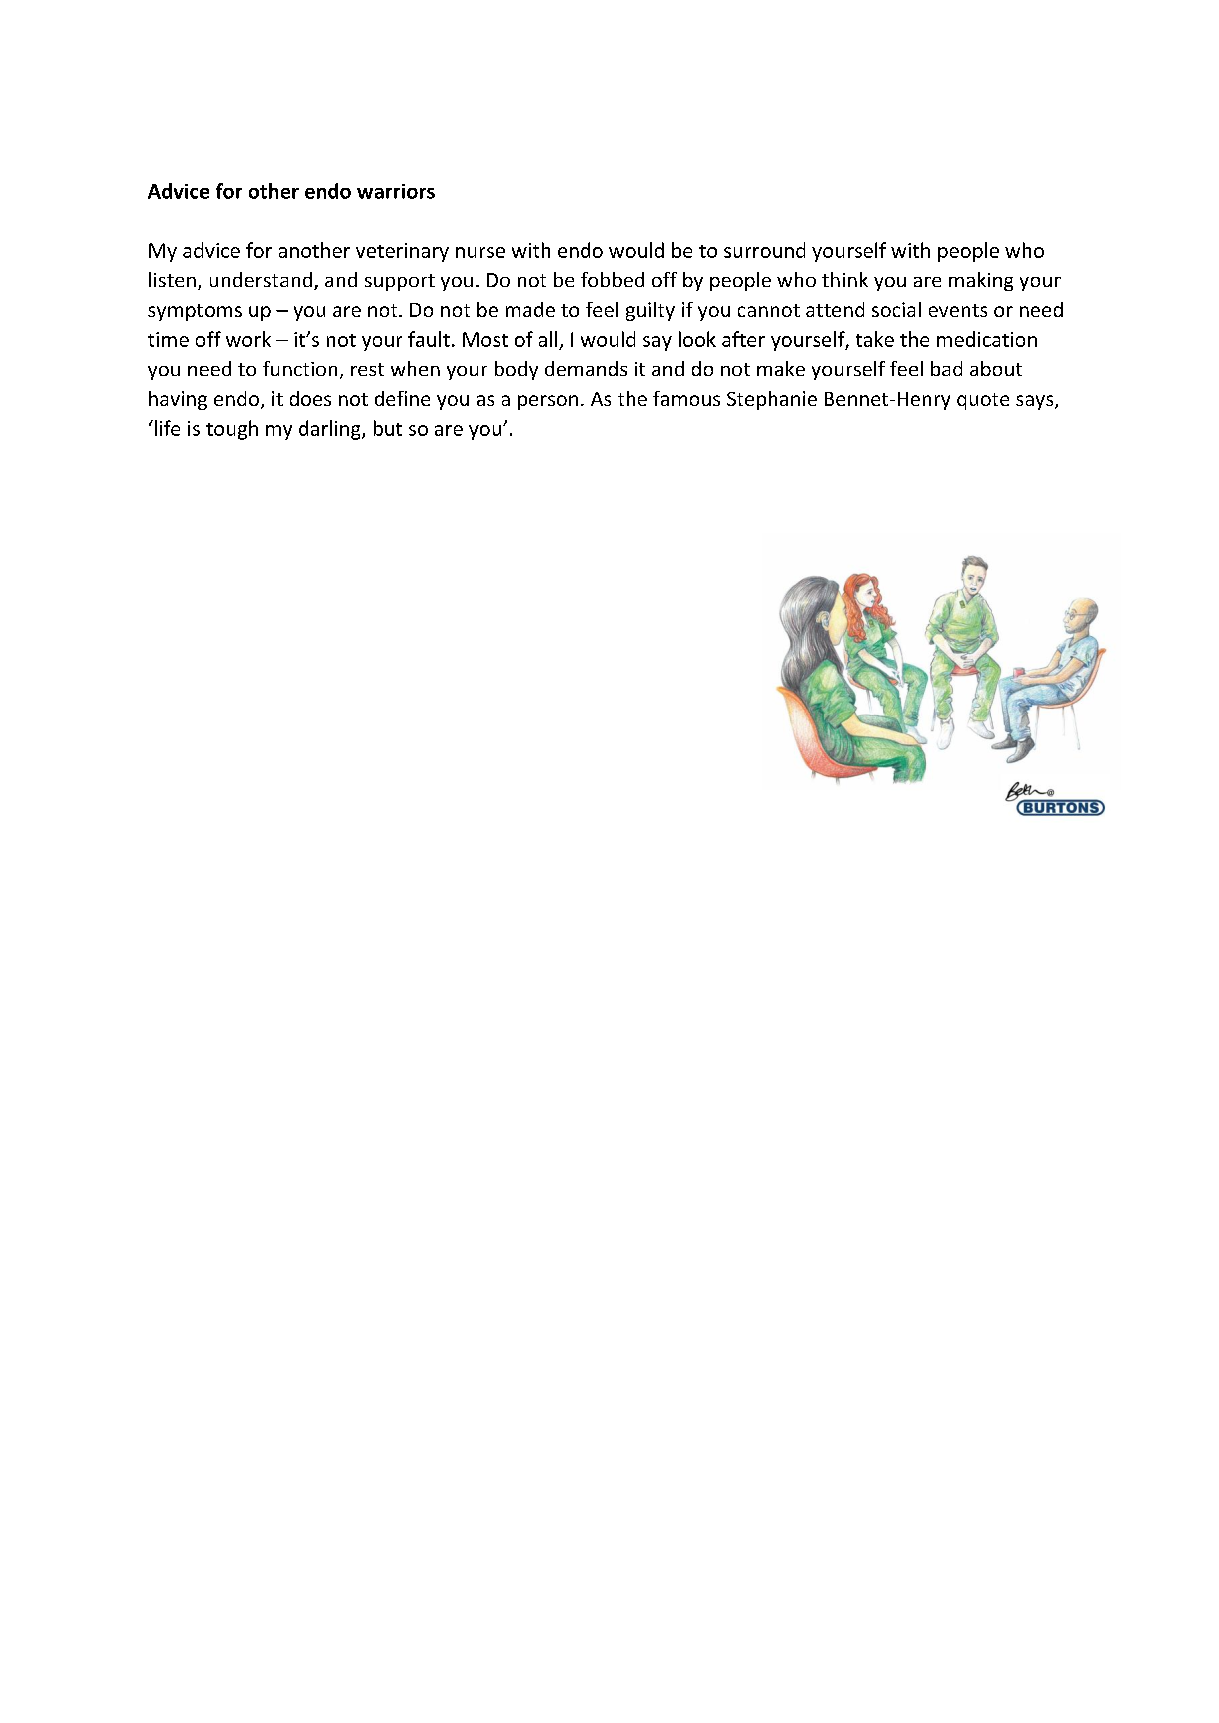 The width and height of the screenshot is (1219, 1723). I want to click on tough, so click(232, 430).
